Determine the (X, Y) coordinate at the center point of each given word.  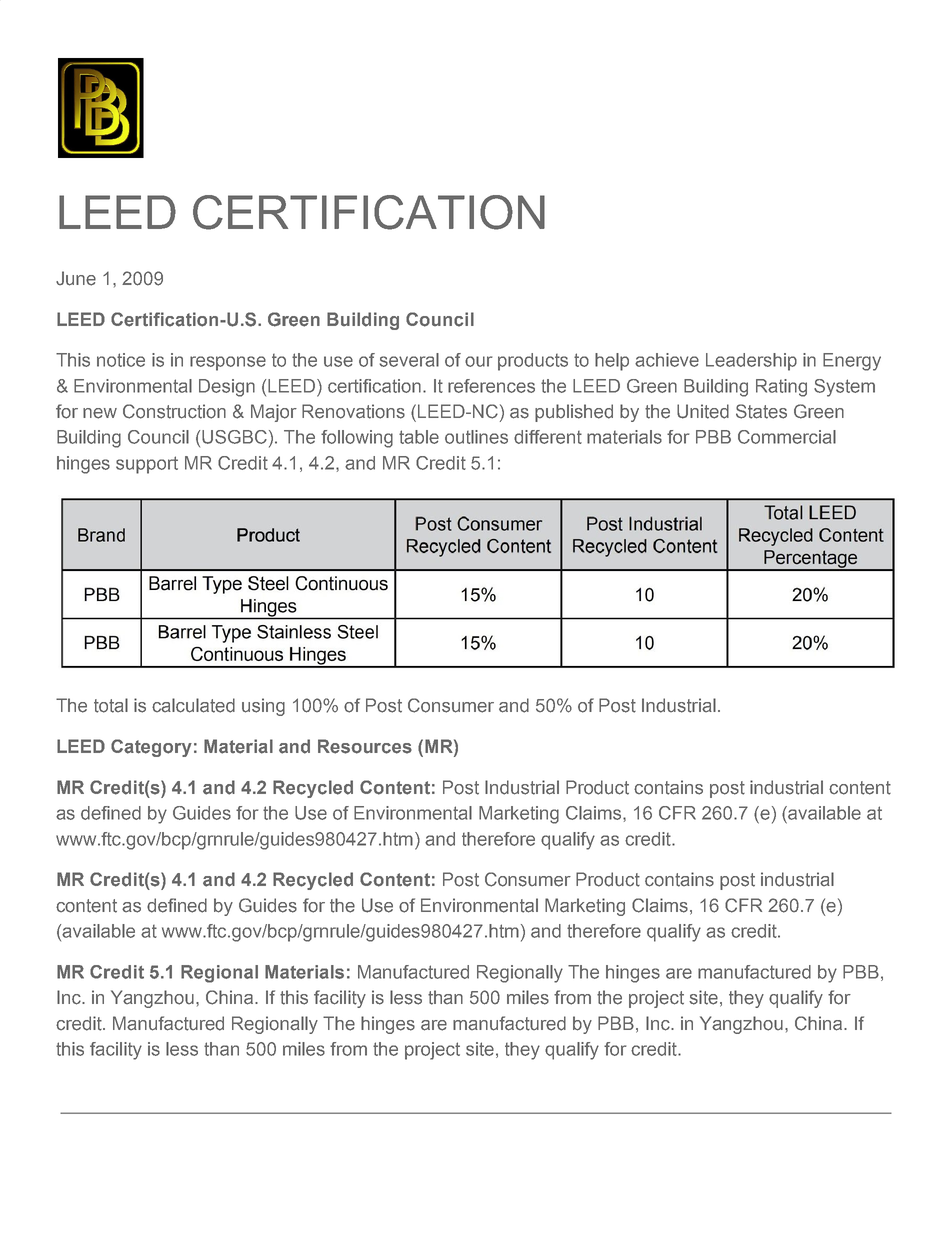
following (357, 439)
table (419, 437)
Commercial (787, 437)
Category (151, 748)
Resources (365, 746)
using (263, 707)
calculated (193, 705)
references (491, 386)
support (147, 465)
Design (227, 388)
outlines (476, 437)
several (409, 360)
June (76, 278)
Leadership (751, 362)
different (548, 437)
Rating (781, 388)
